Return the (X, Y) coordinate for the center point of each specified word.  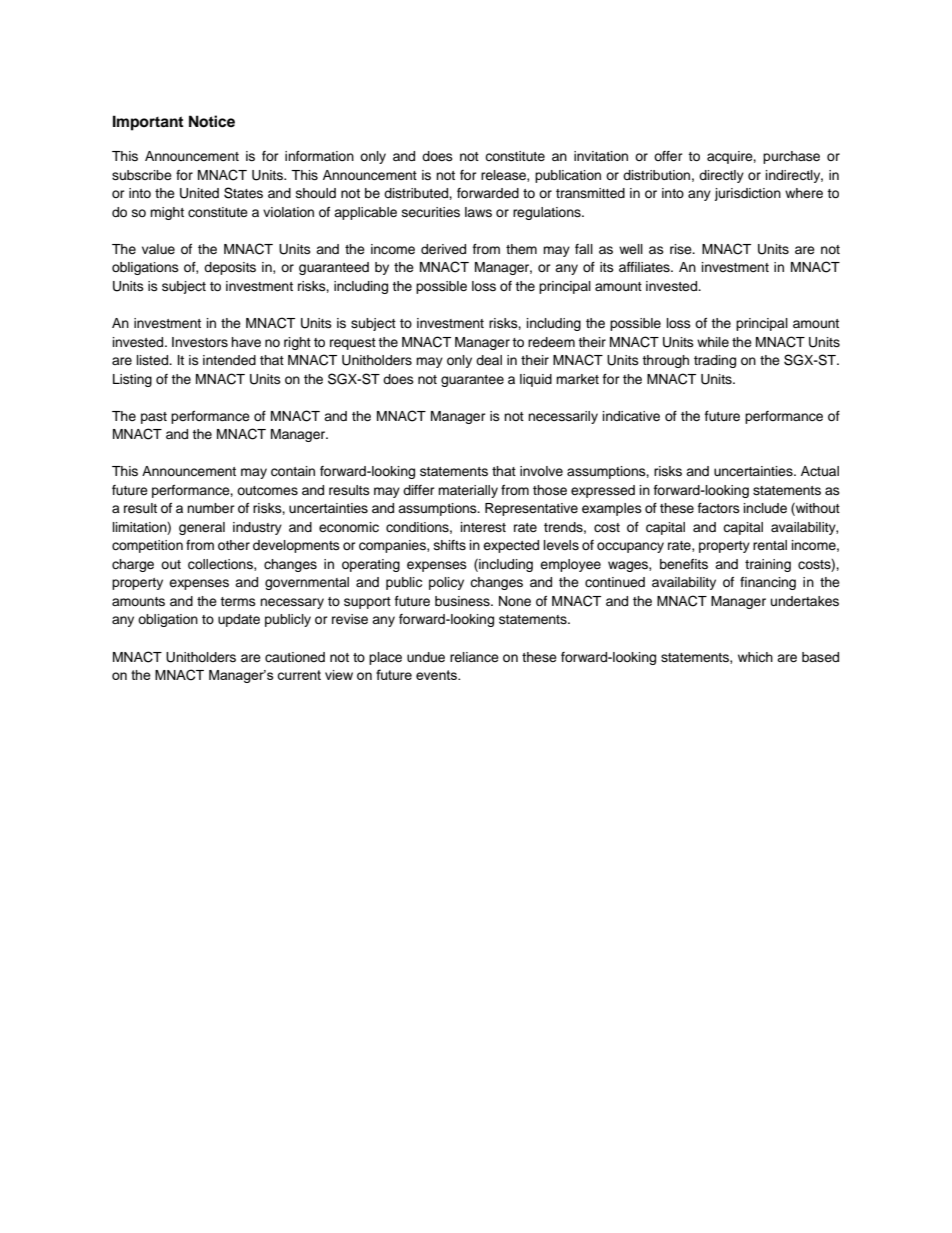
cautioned (295, 657)
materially (468, 491)
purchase (791, 157)
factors (719, 508)
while (713, 342)
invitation (601, 156)
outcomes (267, 491)
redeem (551, 342)
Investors (200, 342)
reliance (474, 657)
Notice (212, 121)
